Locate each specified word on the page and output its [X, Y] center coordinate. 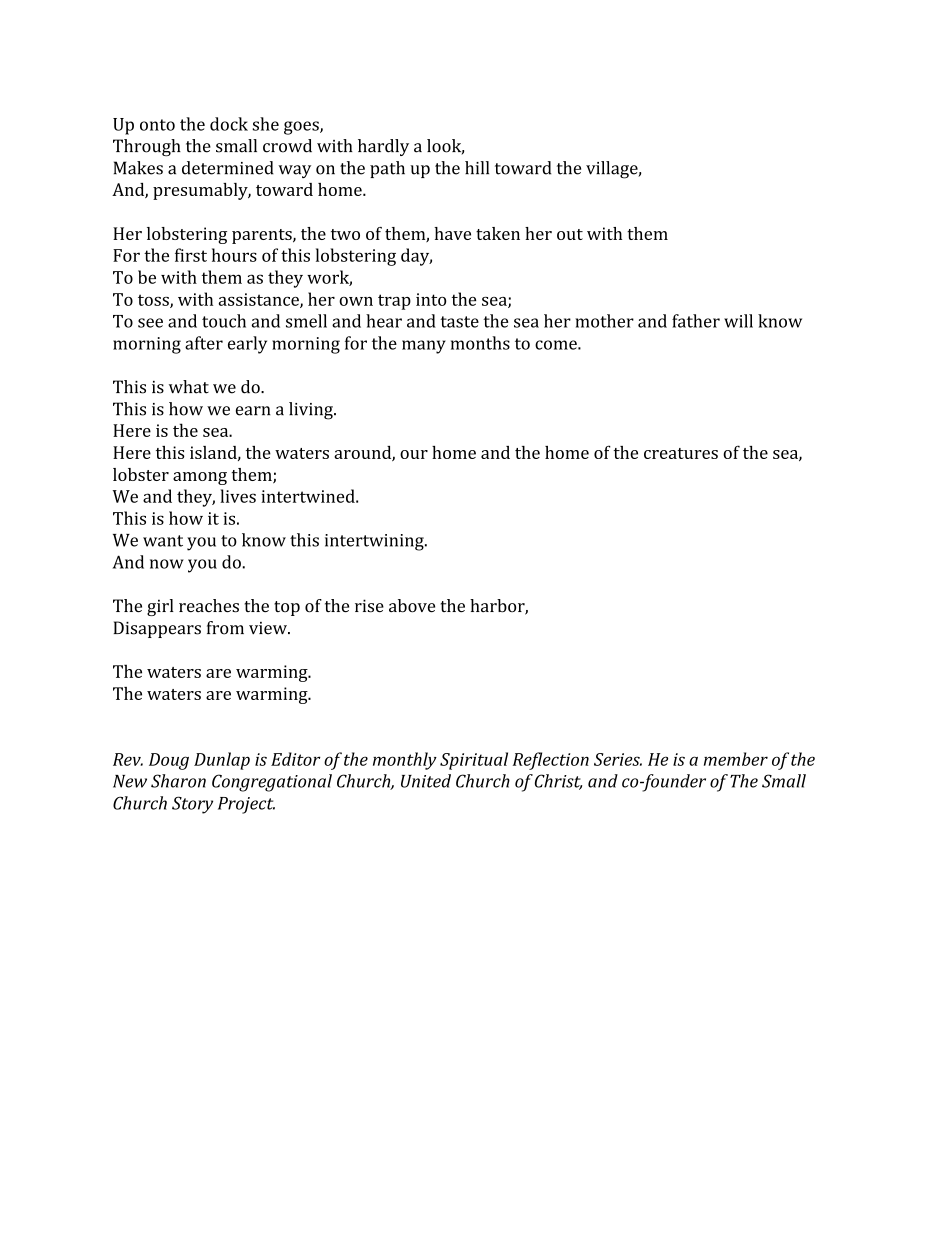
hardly [383, 147]
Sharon [178, 781]
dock [229, 124]
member [736, 759]
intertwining [375, 542]
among [200, 478]
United [426, 781]
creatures [681, 453]
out [570, 234]
